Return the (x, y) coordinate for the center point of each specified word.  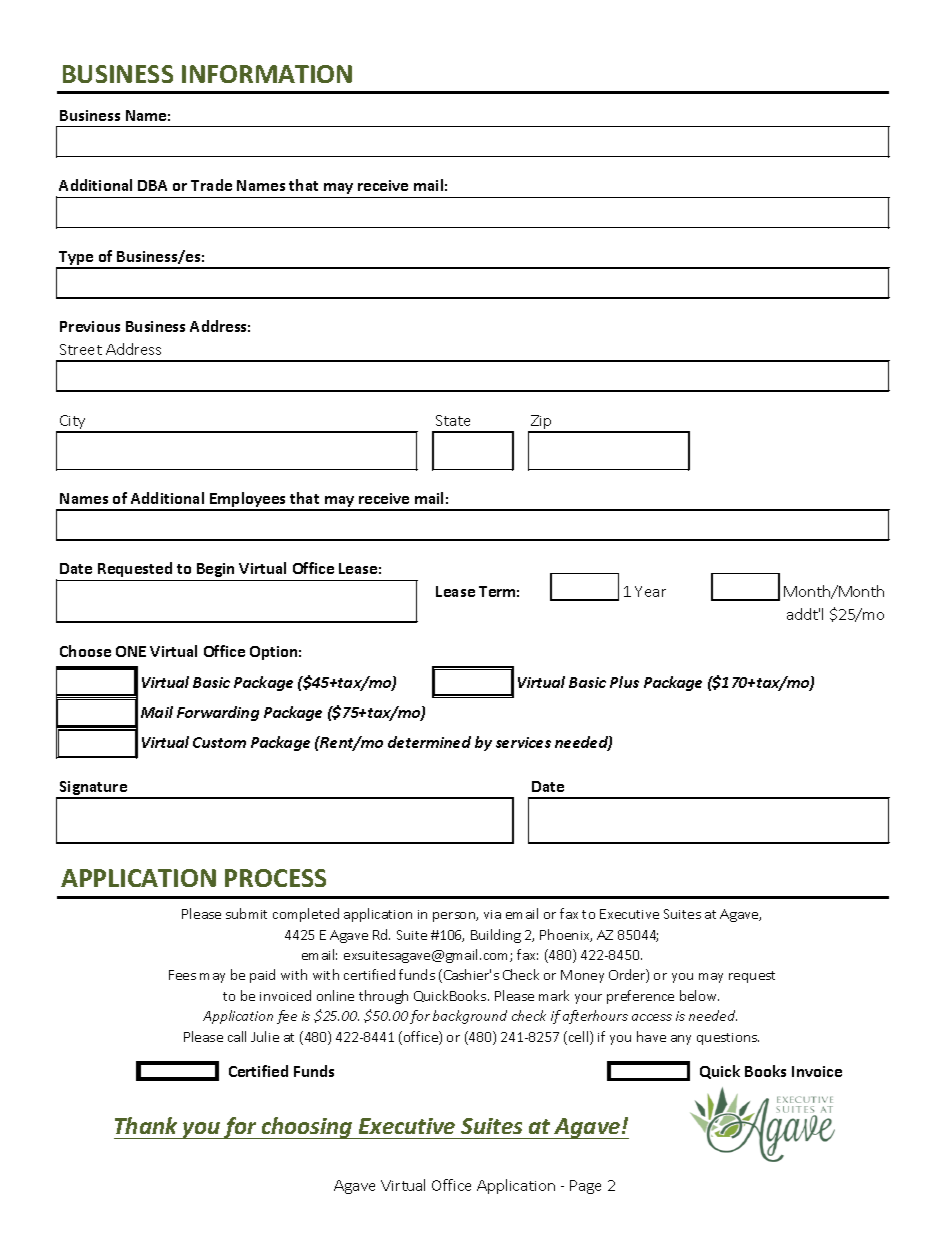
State (453, 420)
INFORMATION (267, 74)
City (73, 423)
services (523, 742)
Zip (541, 423)
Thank (146, 1125)
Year (650, 591)
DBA (152, 185)
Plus (624, 682)
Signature (93, 789)
